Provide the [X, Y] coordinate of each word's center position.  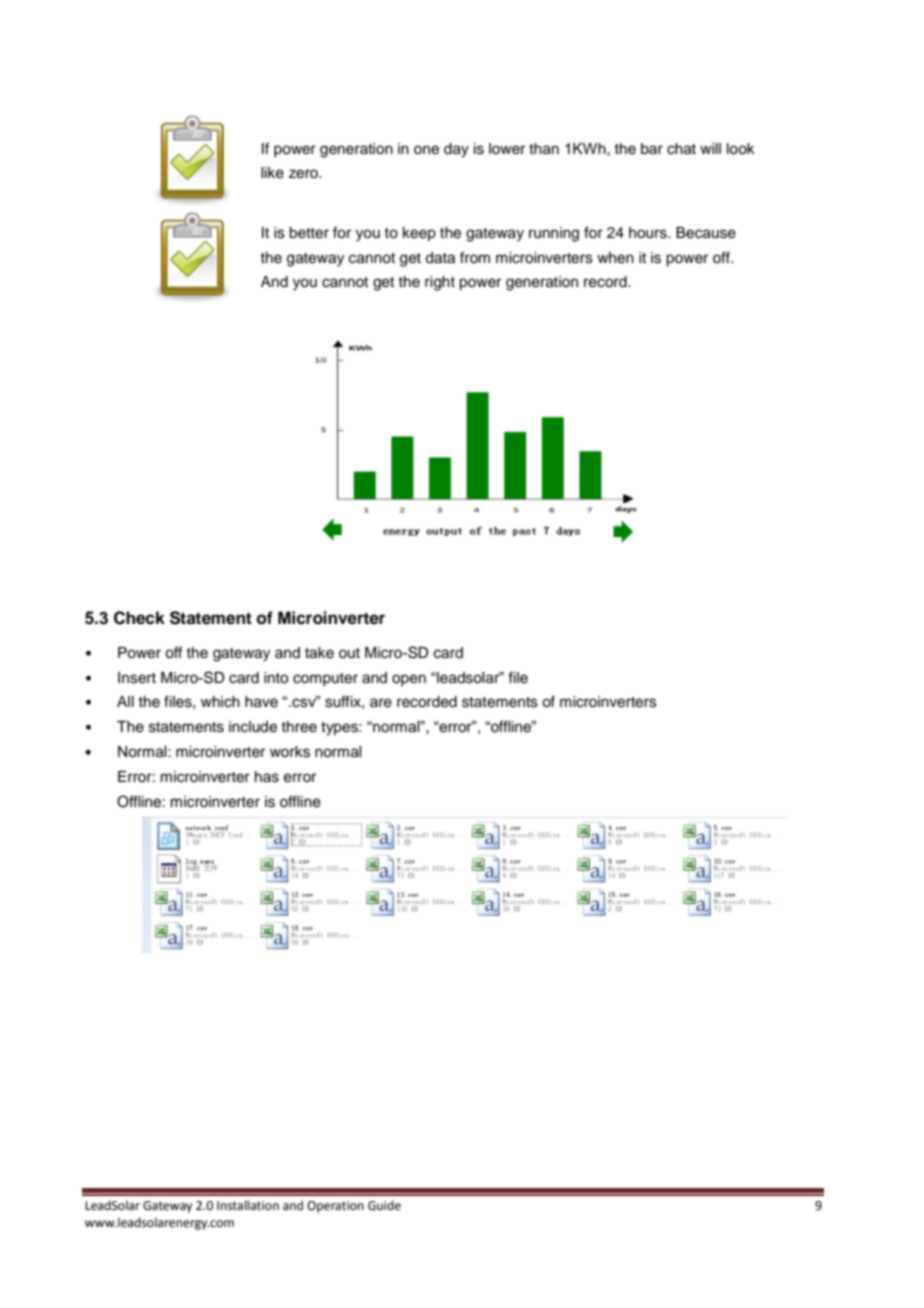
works [290, 752]
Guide [384, 1205]
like [272, 173]
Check [139, 618]
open [409, 680]
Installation [248, 1205]
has [267, 777]
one [426, 150]
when [615, 258]
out [349, 653]
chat [681, 149]
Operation [335, 1207]
